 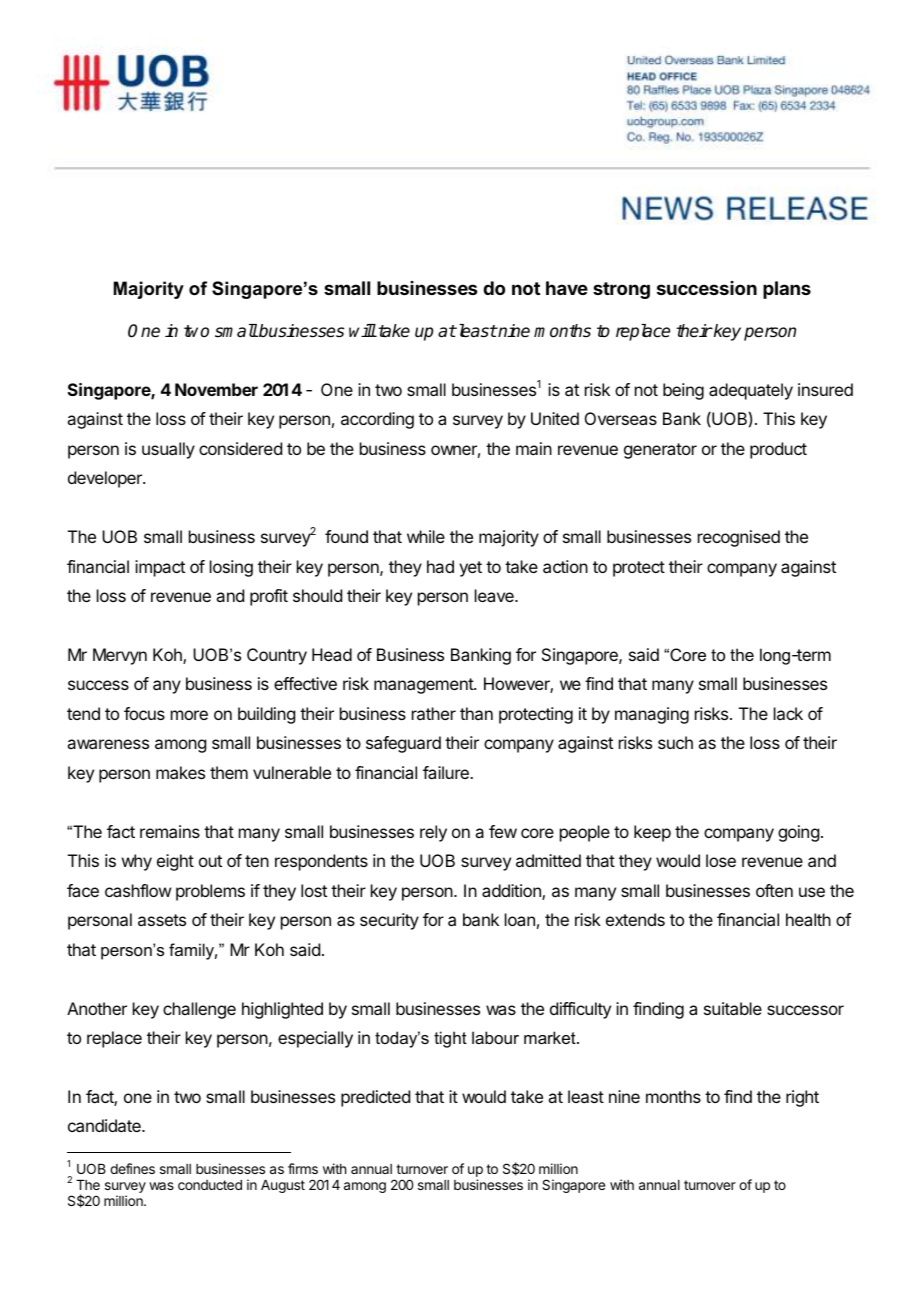 I want to click on defines, so click(x=132, y=1168).
